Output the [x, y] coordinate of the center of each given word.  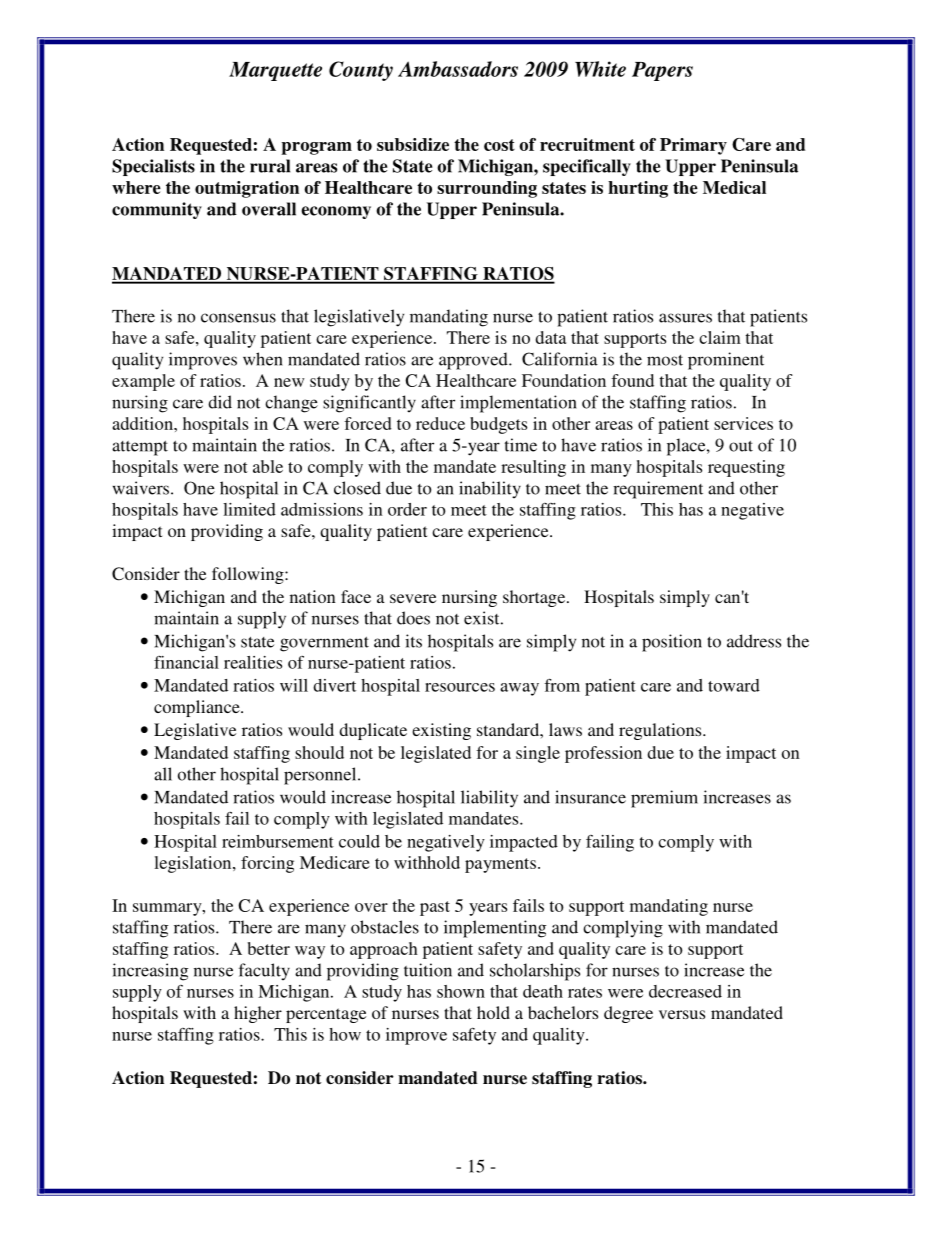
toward [734, 685]
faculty [264, 971]
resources [460, 687]
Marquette [275, 71]
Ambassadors [458, 69]
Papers [662, 71]
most [665, 360]
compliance [198, 708]
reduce [440, 423]
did [220, 402]
